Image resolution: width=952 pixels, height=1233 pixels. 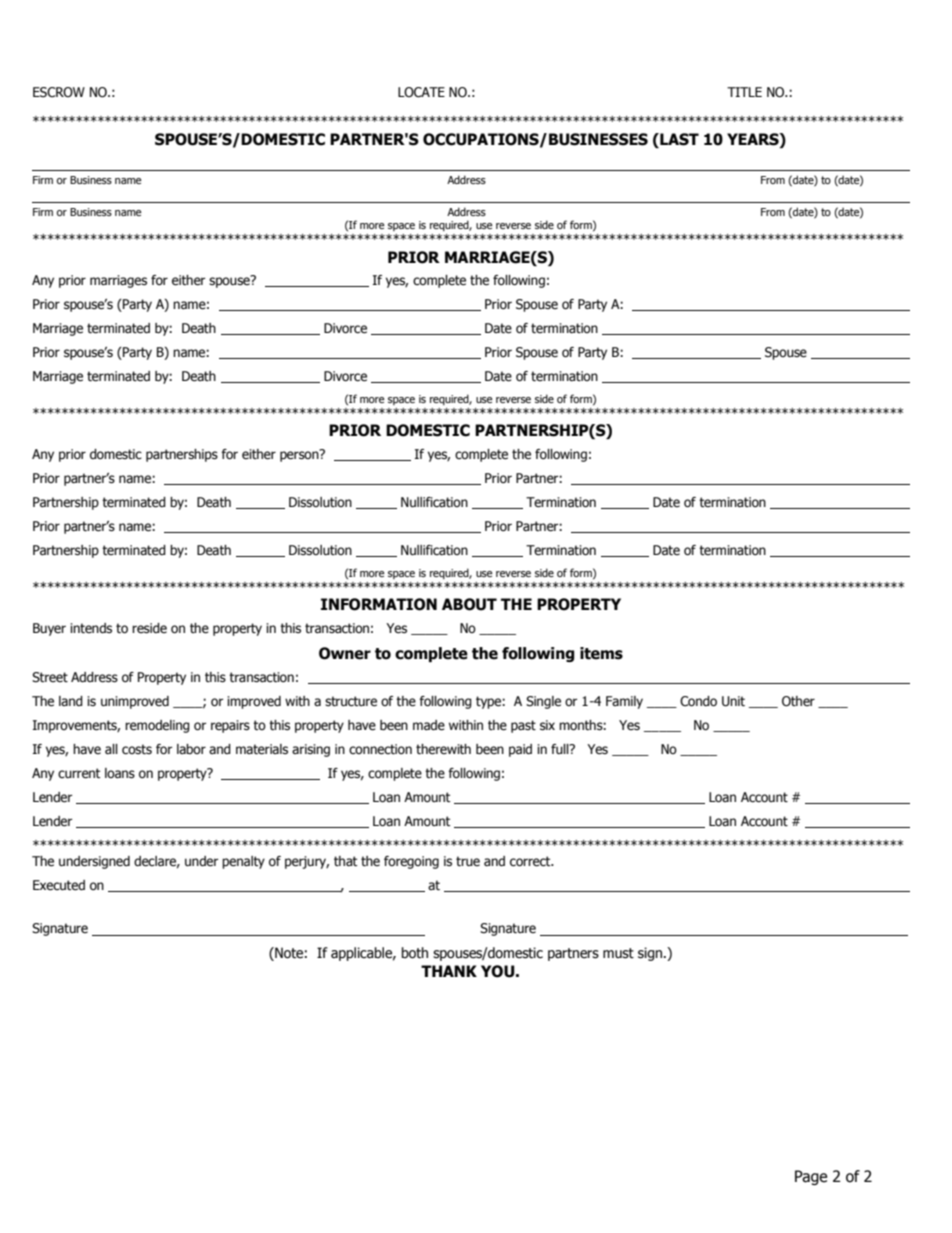 I want to click on LOCATE, so click(x=421, y=92).
